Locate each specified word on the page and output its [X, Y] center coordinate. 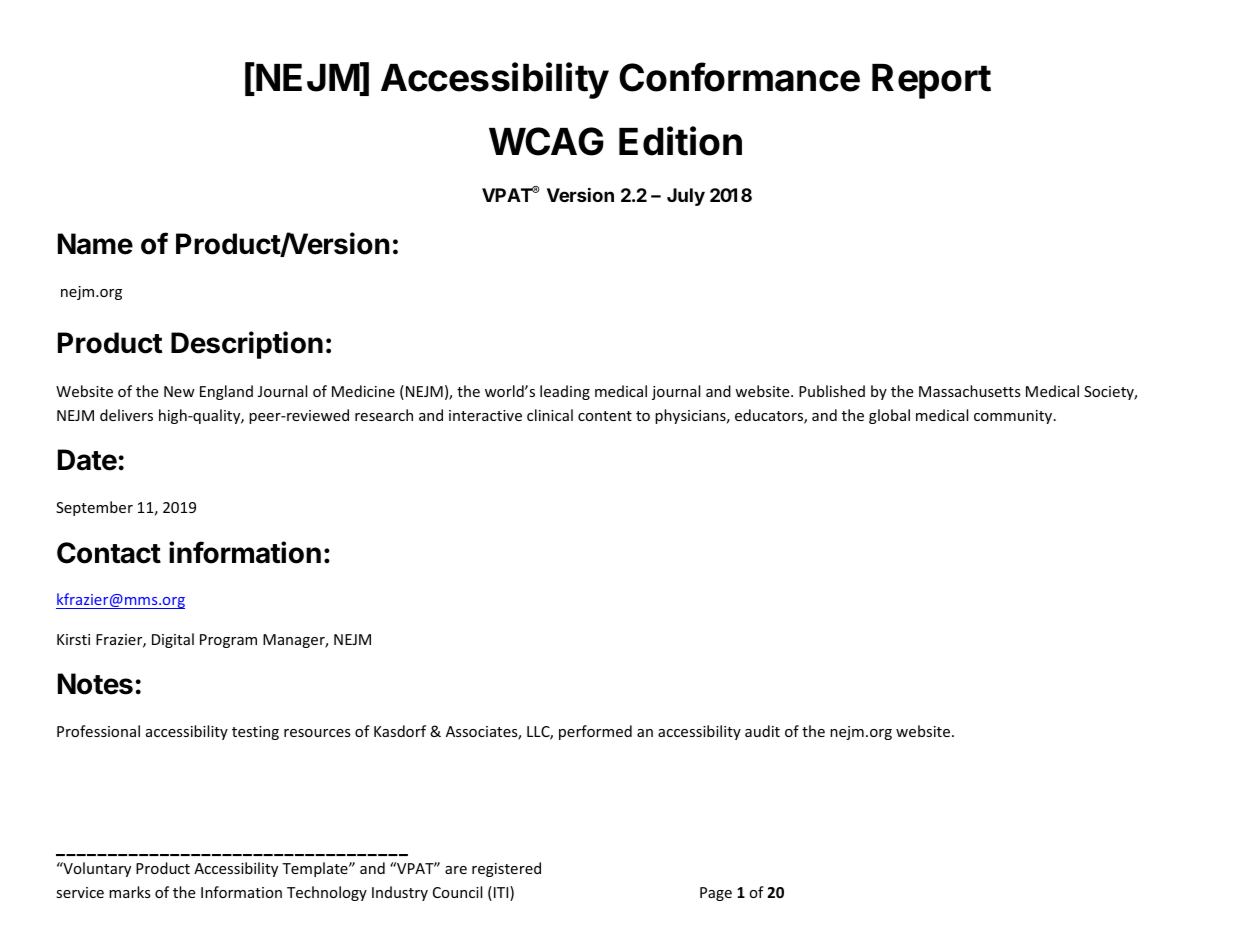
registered [506, 869]
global [889, 416]
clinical [550, 415]
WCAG [546, 141]
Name [95, 244]
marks [130, 892]
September [94, 508]
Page [716, 894]
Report [931, 81]
